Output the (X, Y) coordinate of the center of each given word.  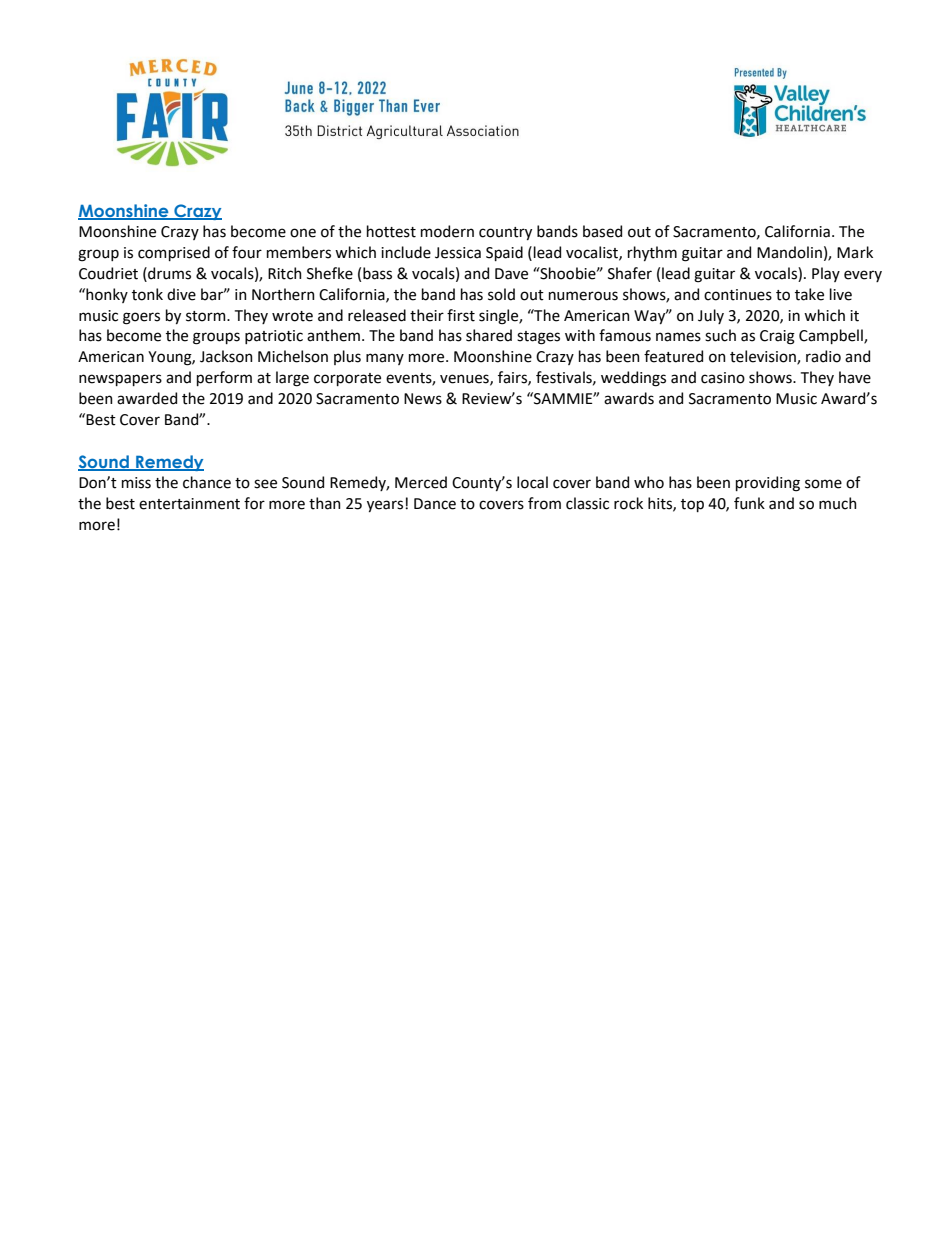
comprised (174, 253)
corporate (347, 379)
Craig (777, 337)
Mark (855, 252)
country (505, 233)
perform (224, 378)
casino (723, 378)
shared (489, 335)
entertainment (189, 504)
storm (207, 316)
